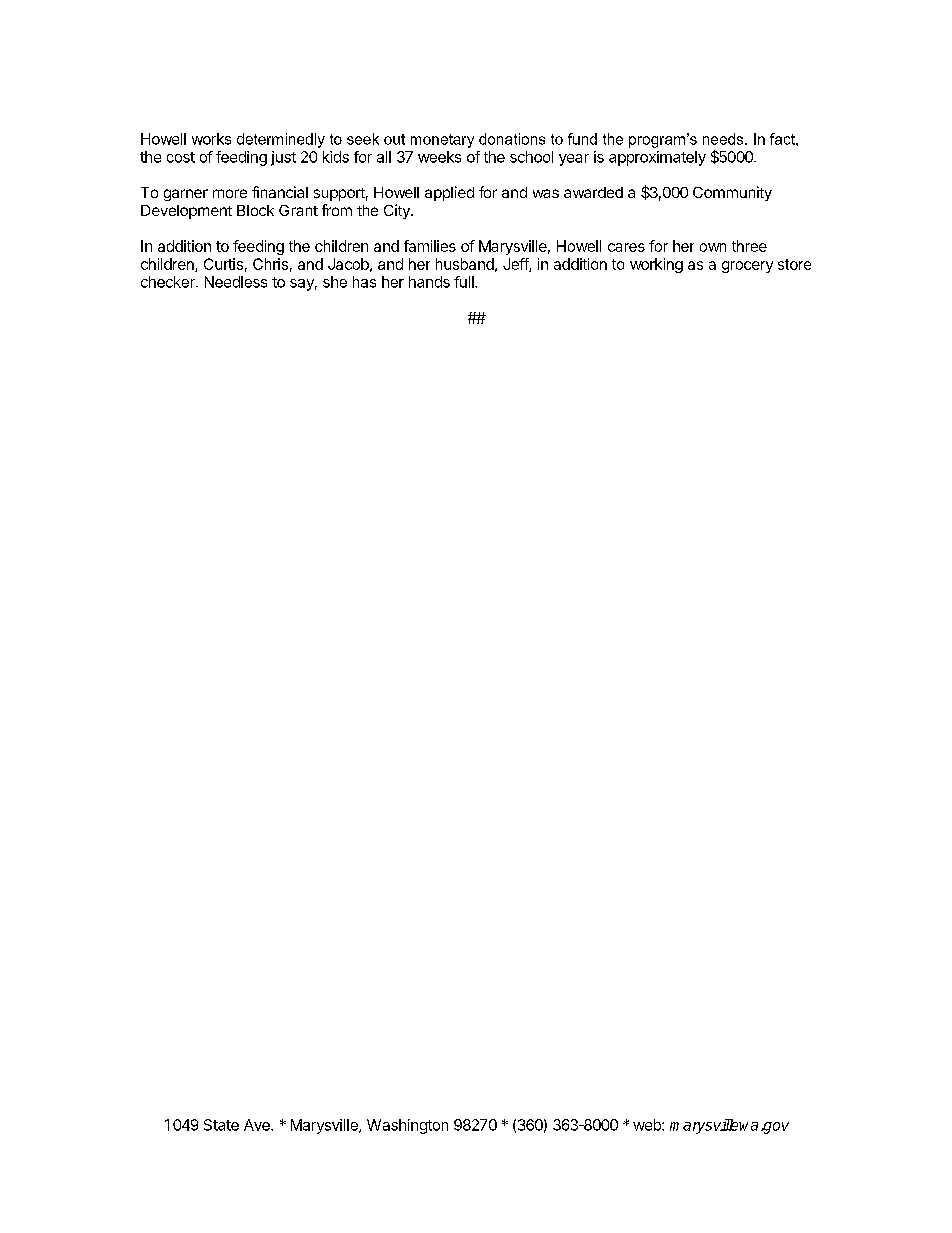  Describe the element at coordinates (465, 282) in the page. I see `full` at that location.
